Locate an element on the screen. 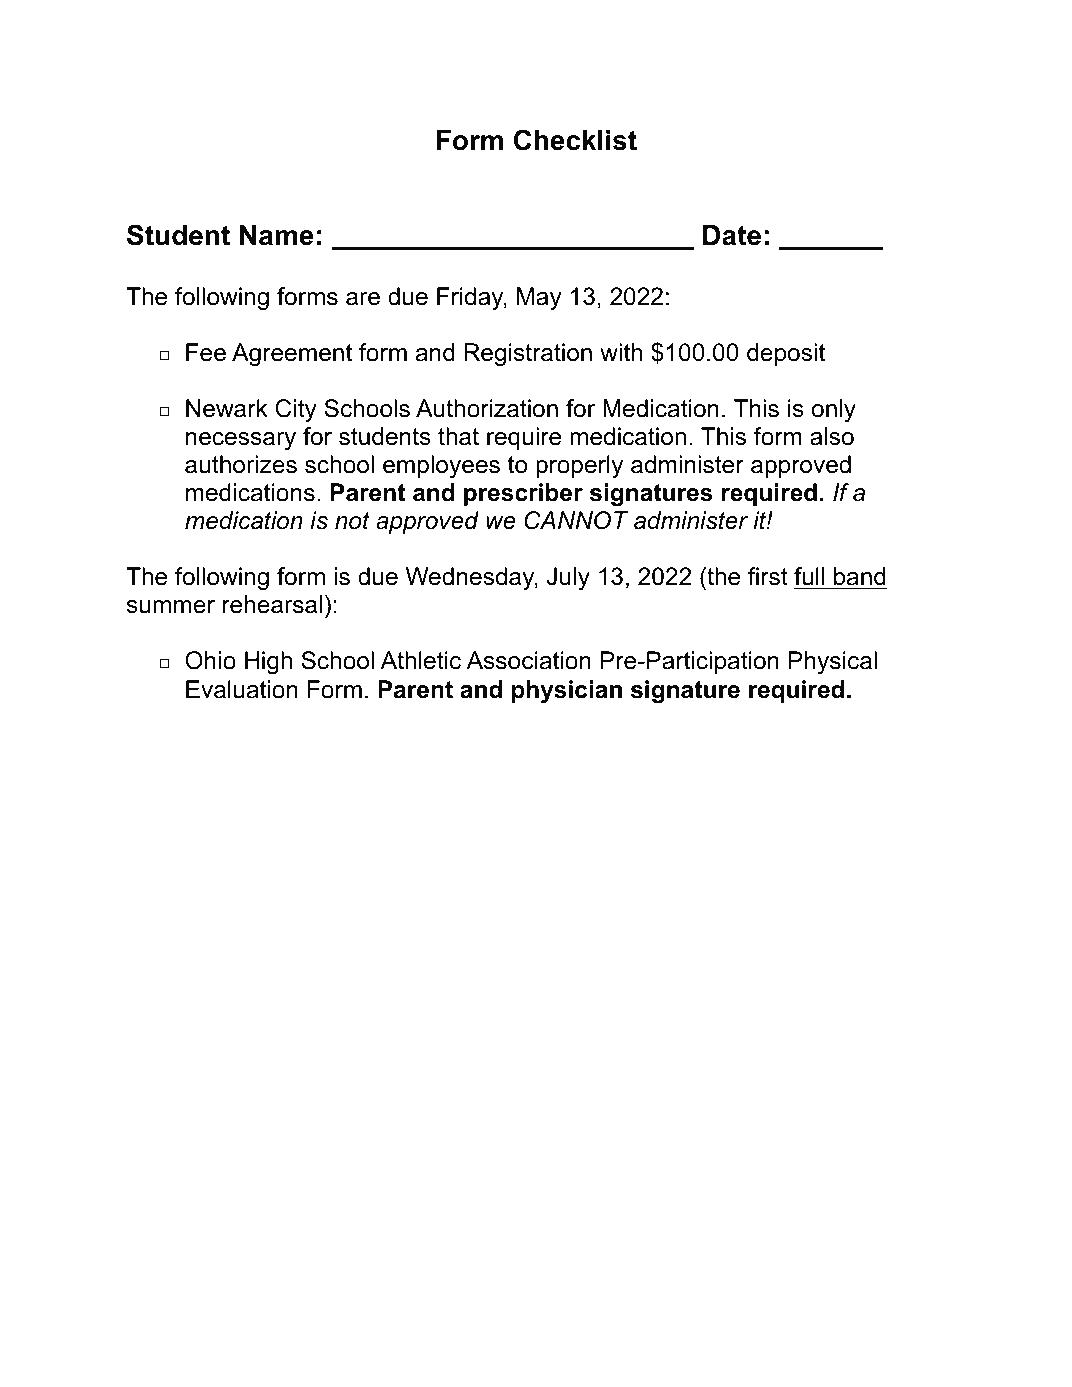  deposit is located at coordinates (786, 354).
